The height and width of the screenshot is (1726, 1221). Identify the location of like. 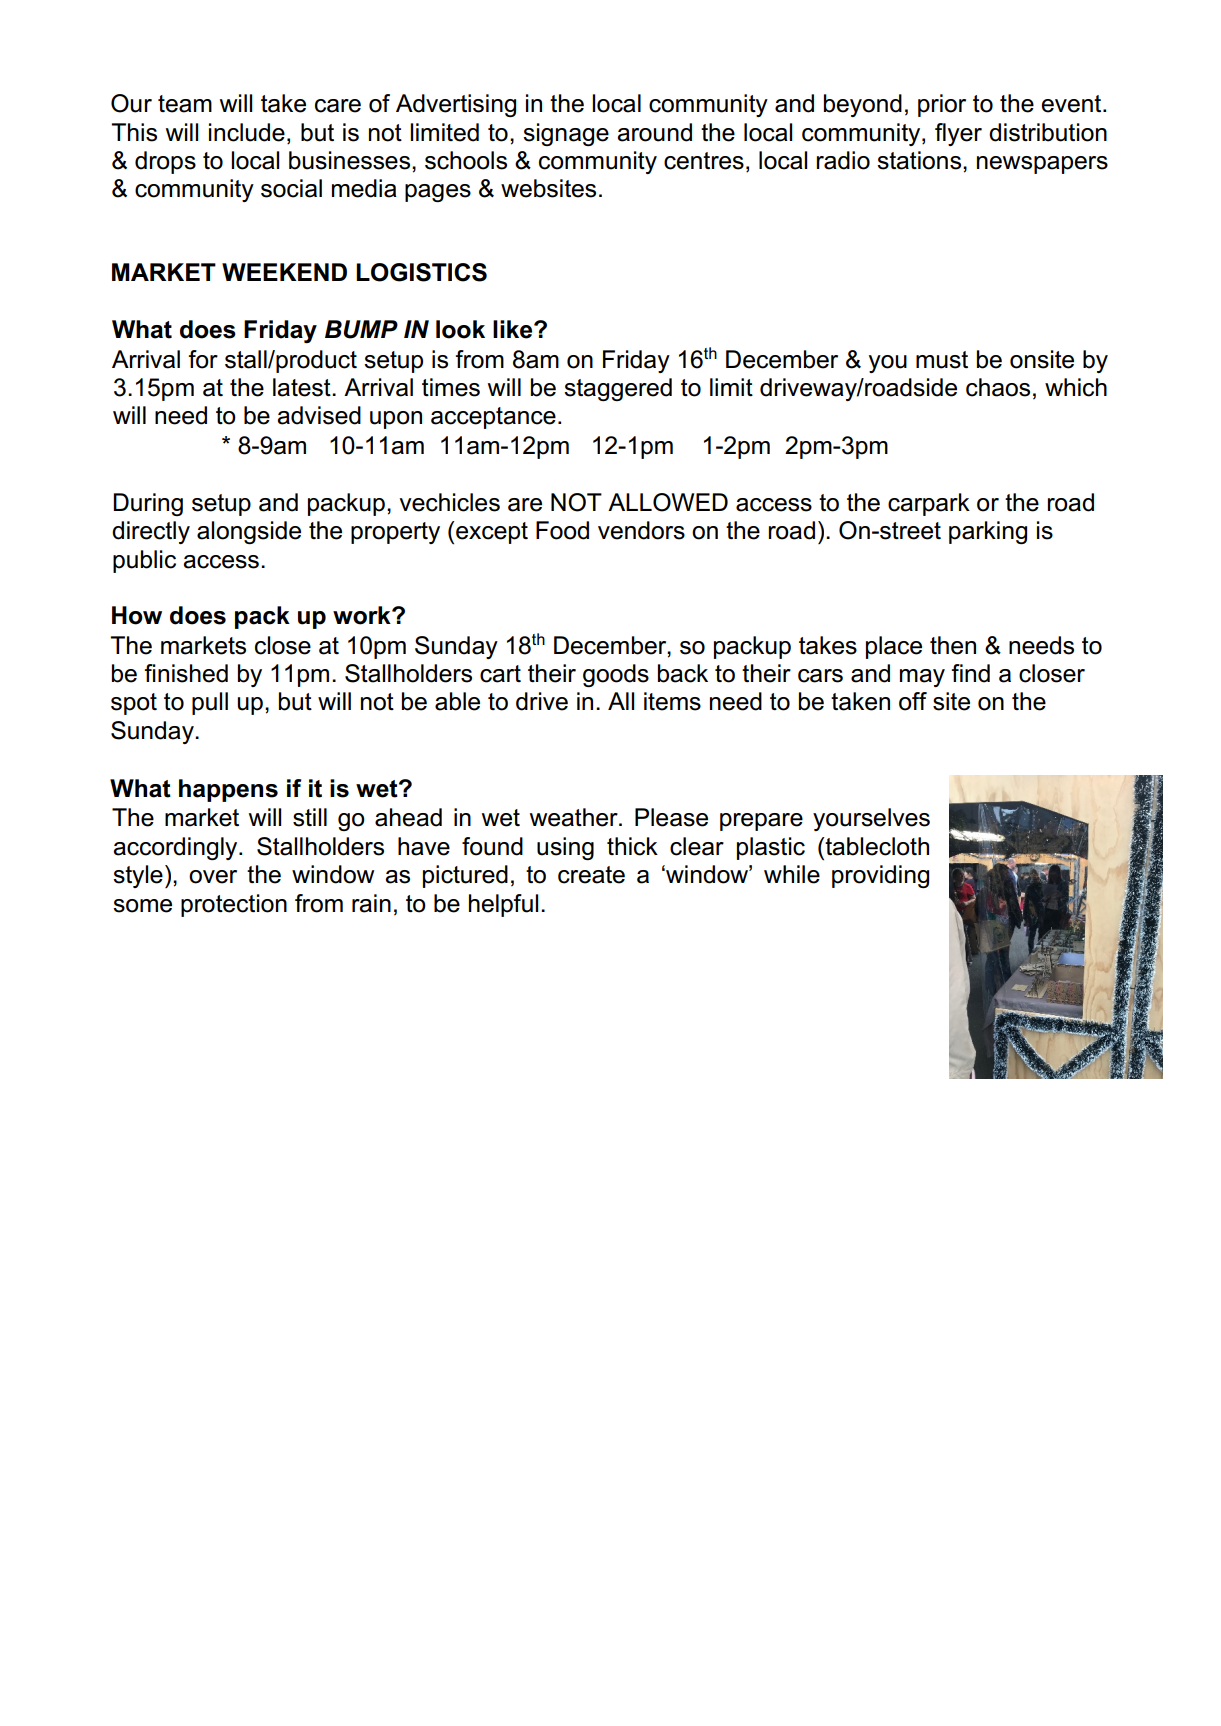
(514, 329).
